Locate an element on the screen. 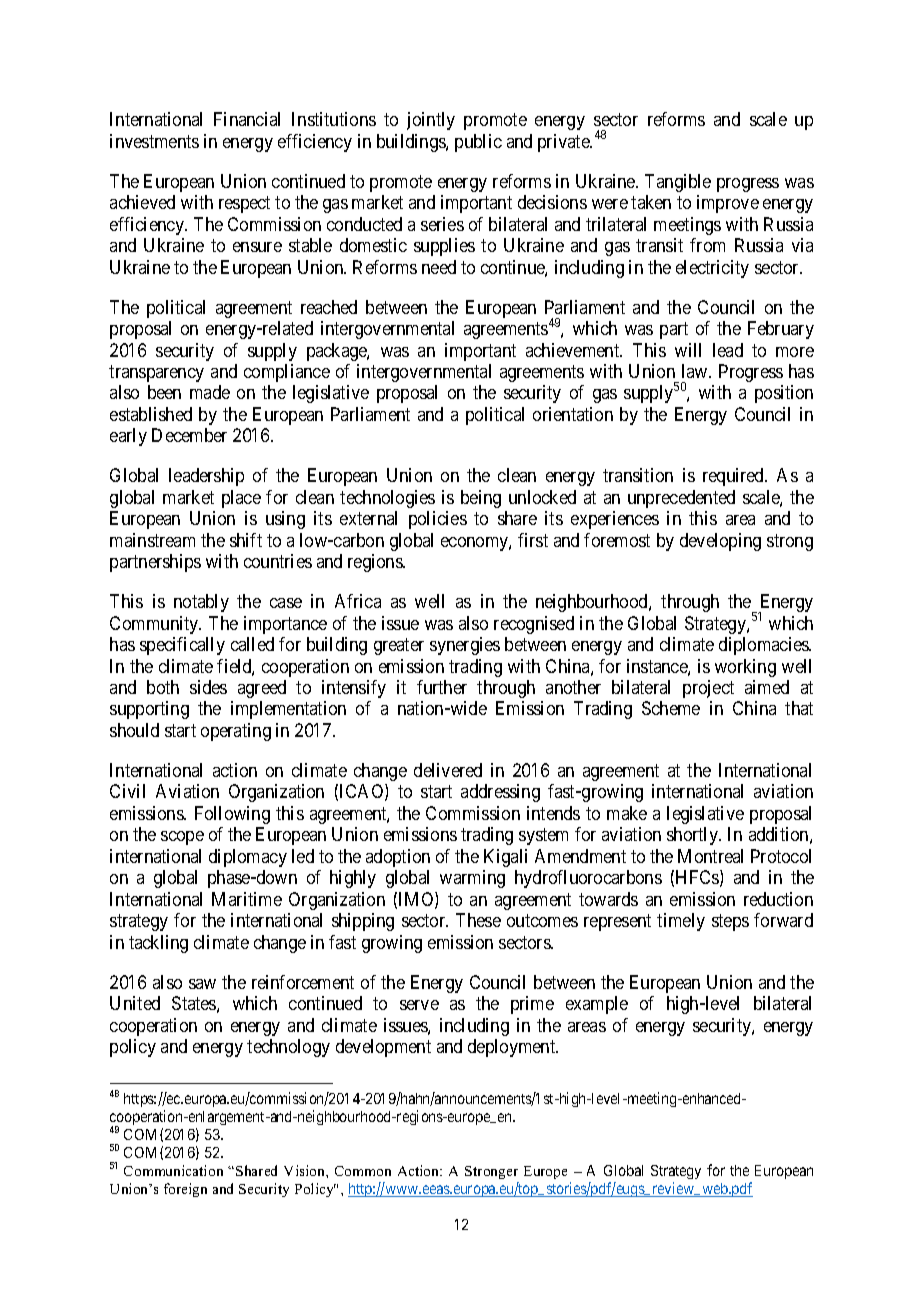  addressing is located at coordinates (500, 793).
